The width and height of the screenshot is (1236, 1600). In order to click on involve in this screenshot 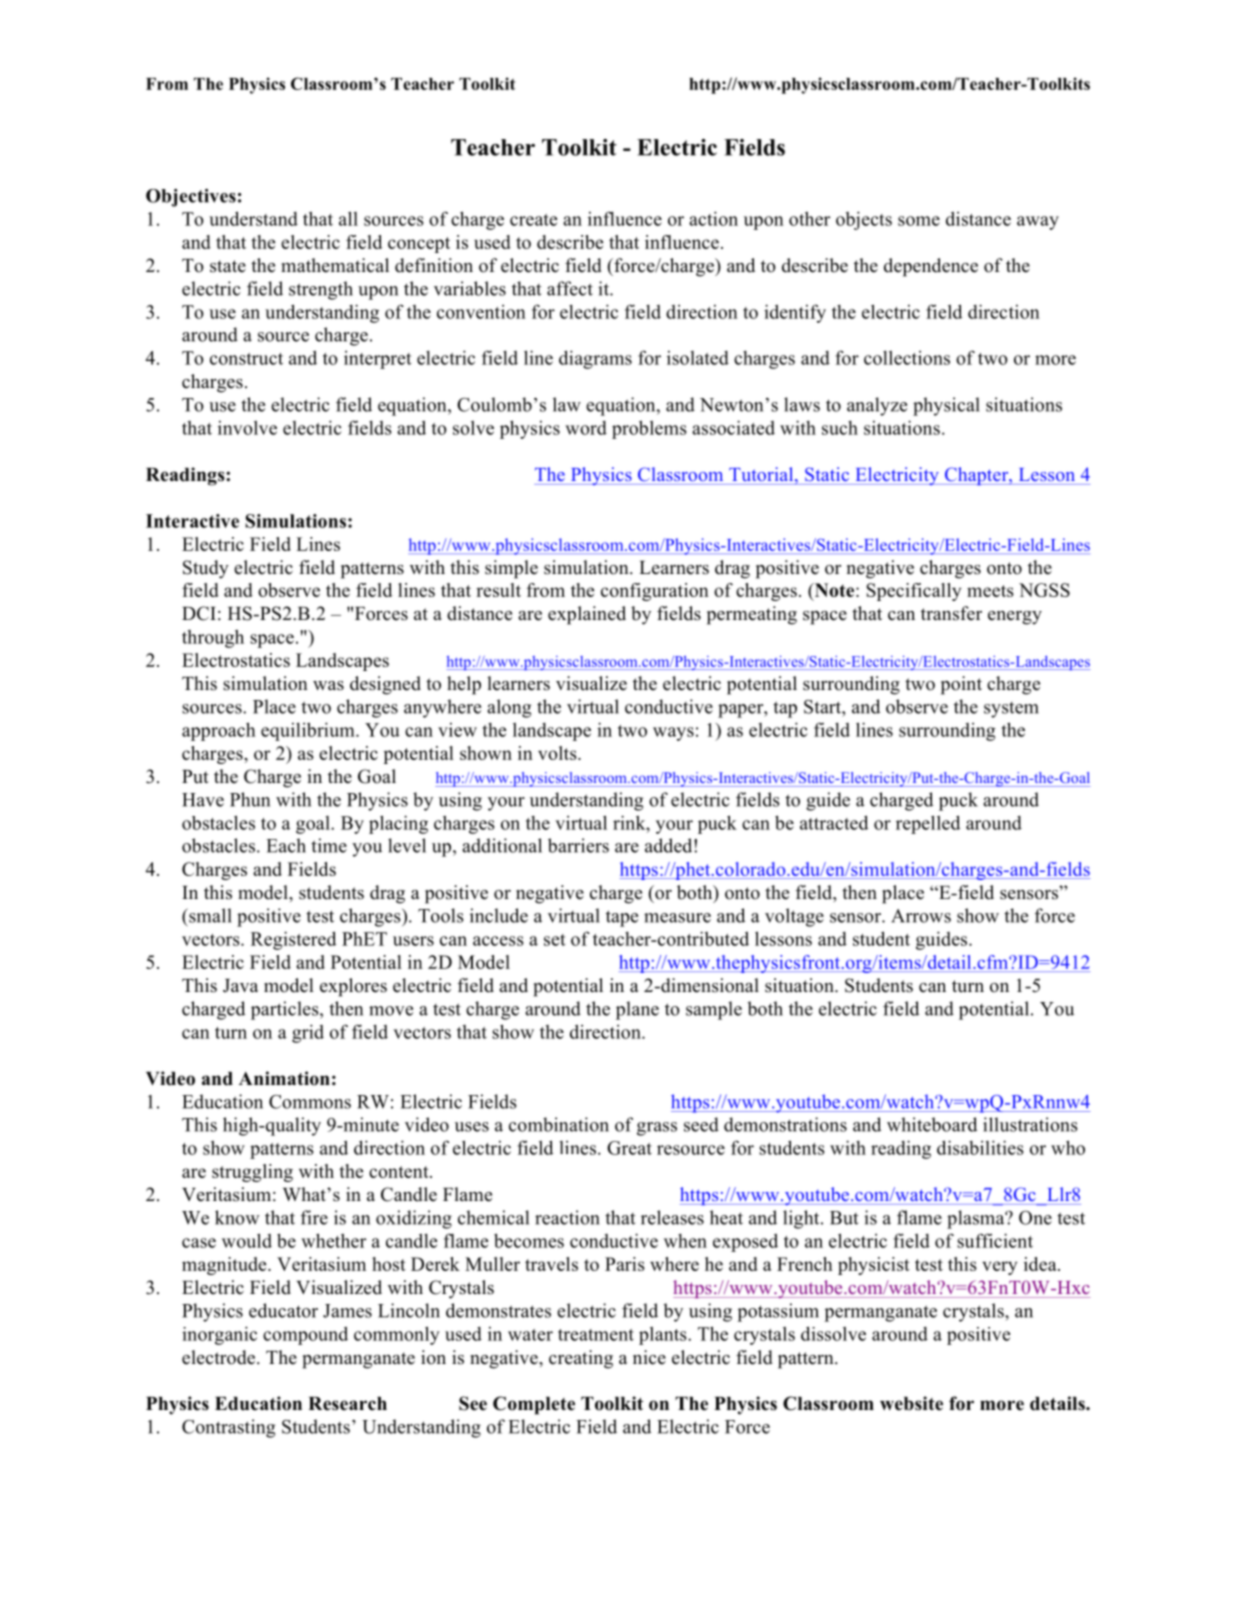, I will do `click(247, 428)`.
